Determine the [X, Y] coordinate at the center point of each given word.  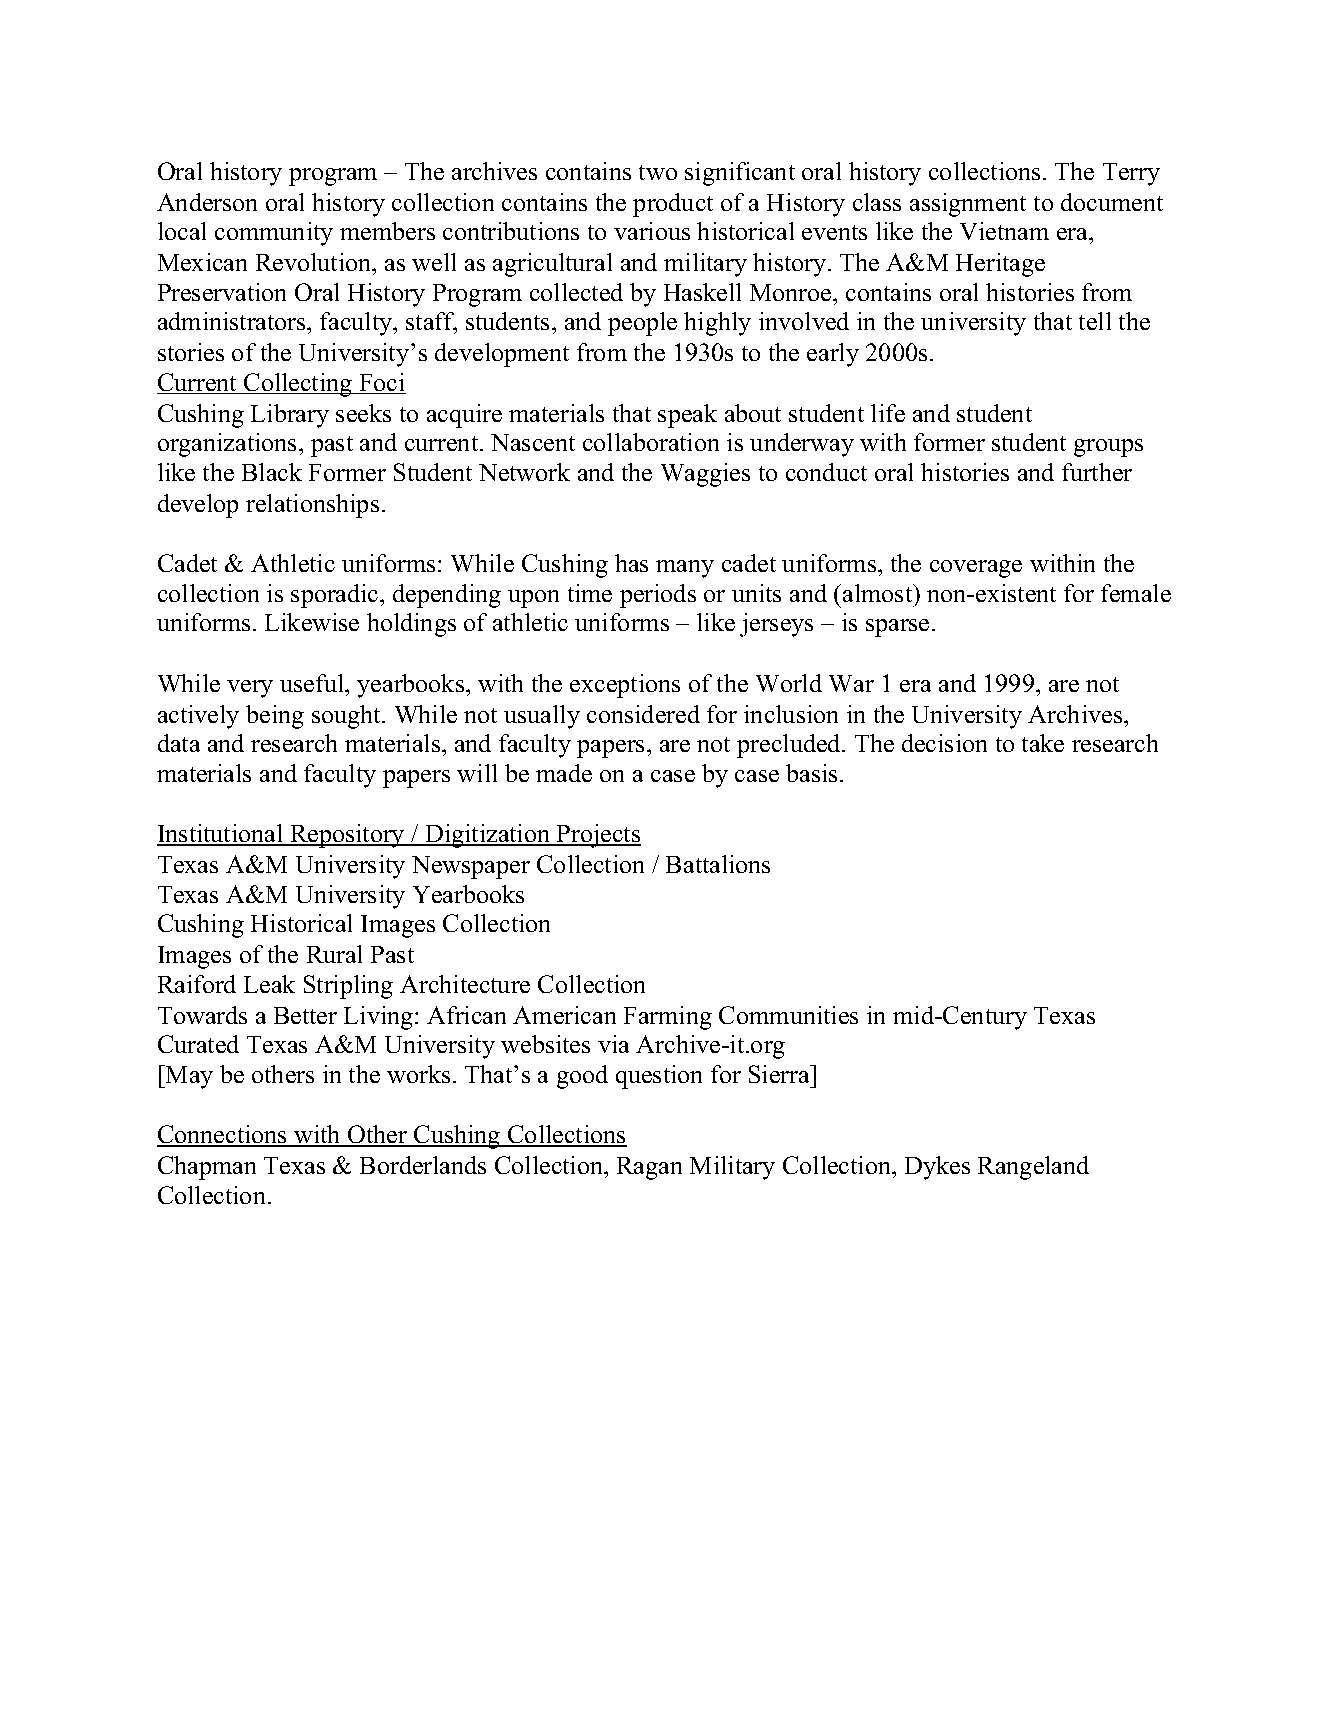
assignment [968, 205]
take [1043, 743]
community [274, 234]
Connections [223, 1136]
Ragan [649, 1168]
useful [313, 683]
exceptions [625, 686]
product [673, 205]
